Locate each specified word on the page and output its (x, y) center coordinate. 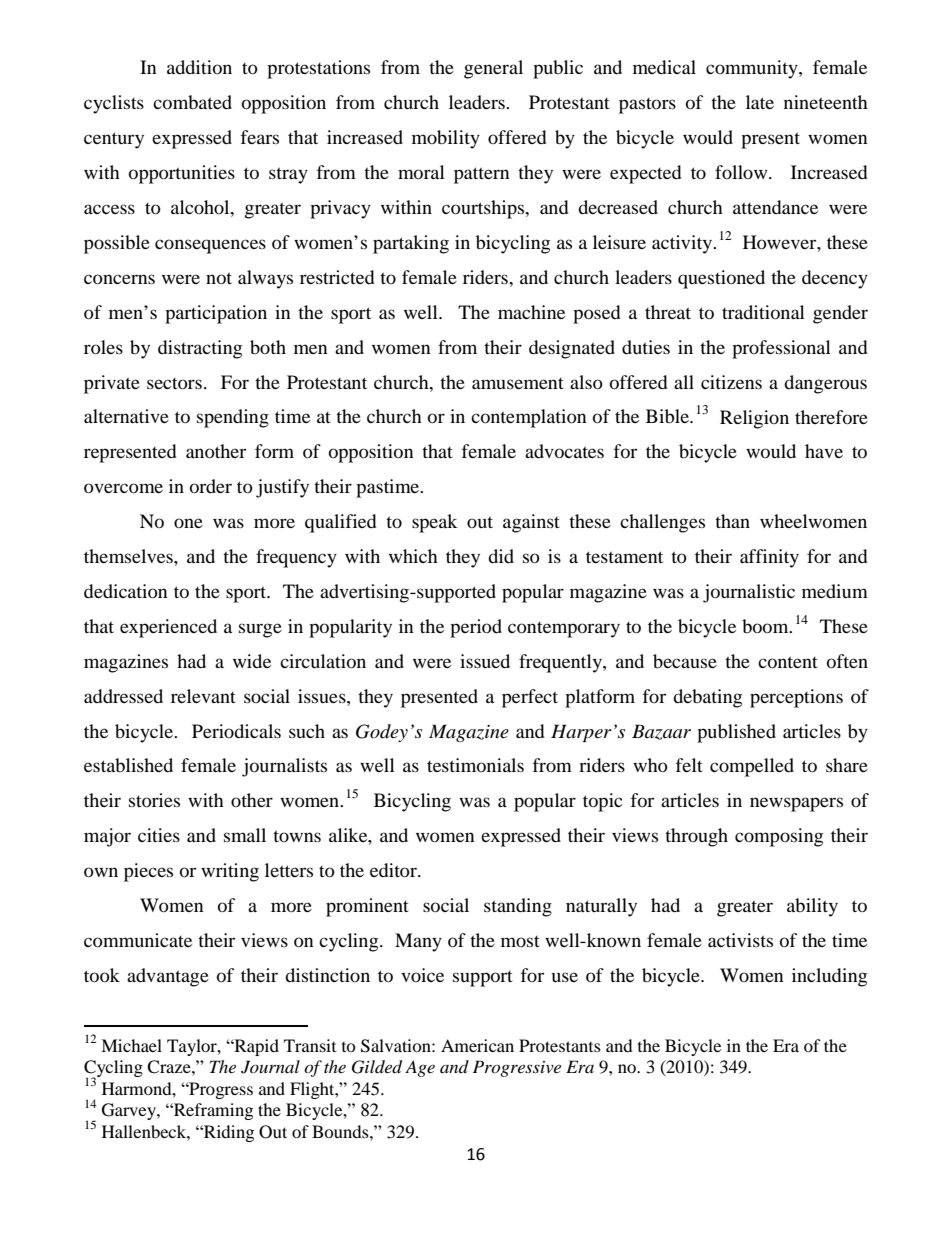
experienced (168, 628)
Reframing (212, 1111)
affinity (769, 558)
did (501, 556)
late (760, 102)
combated (192, 102)
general (493, 69)
